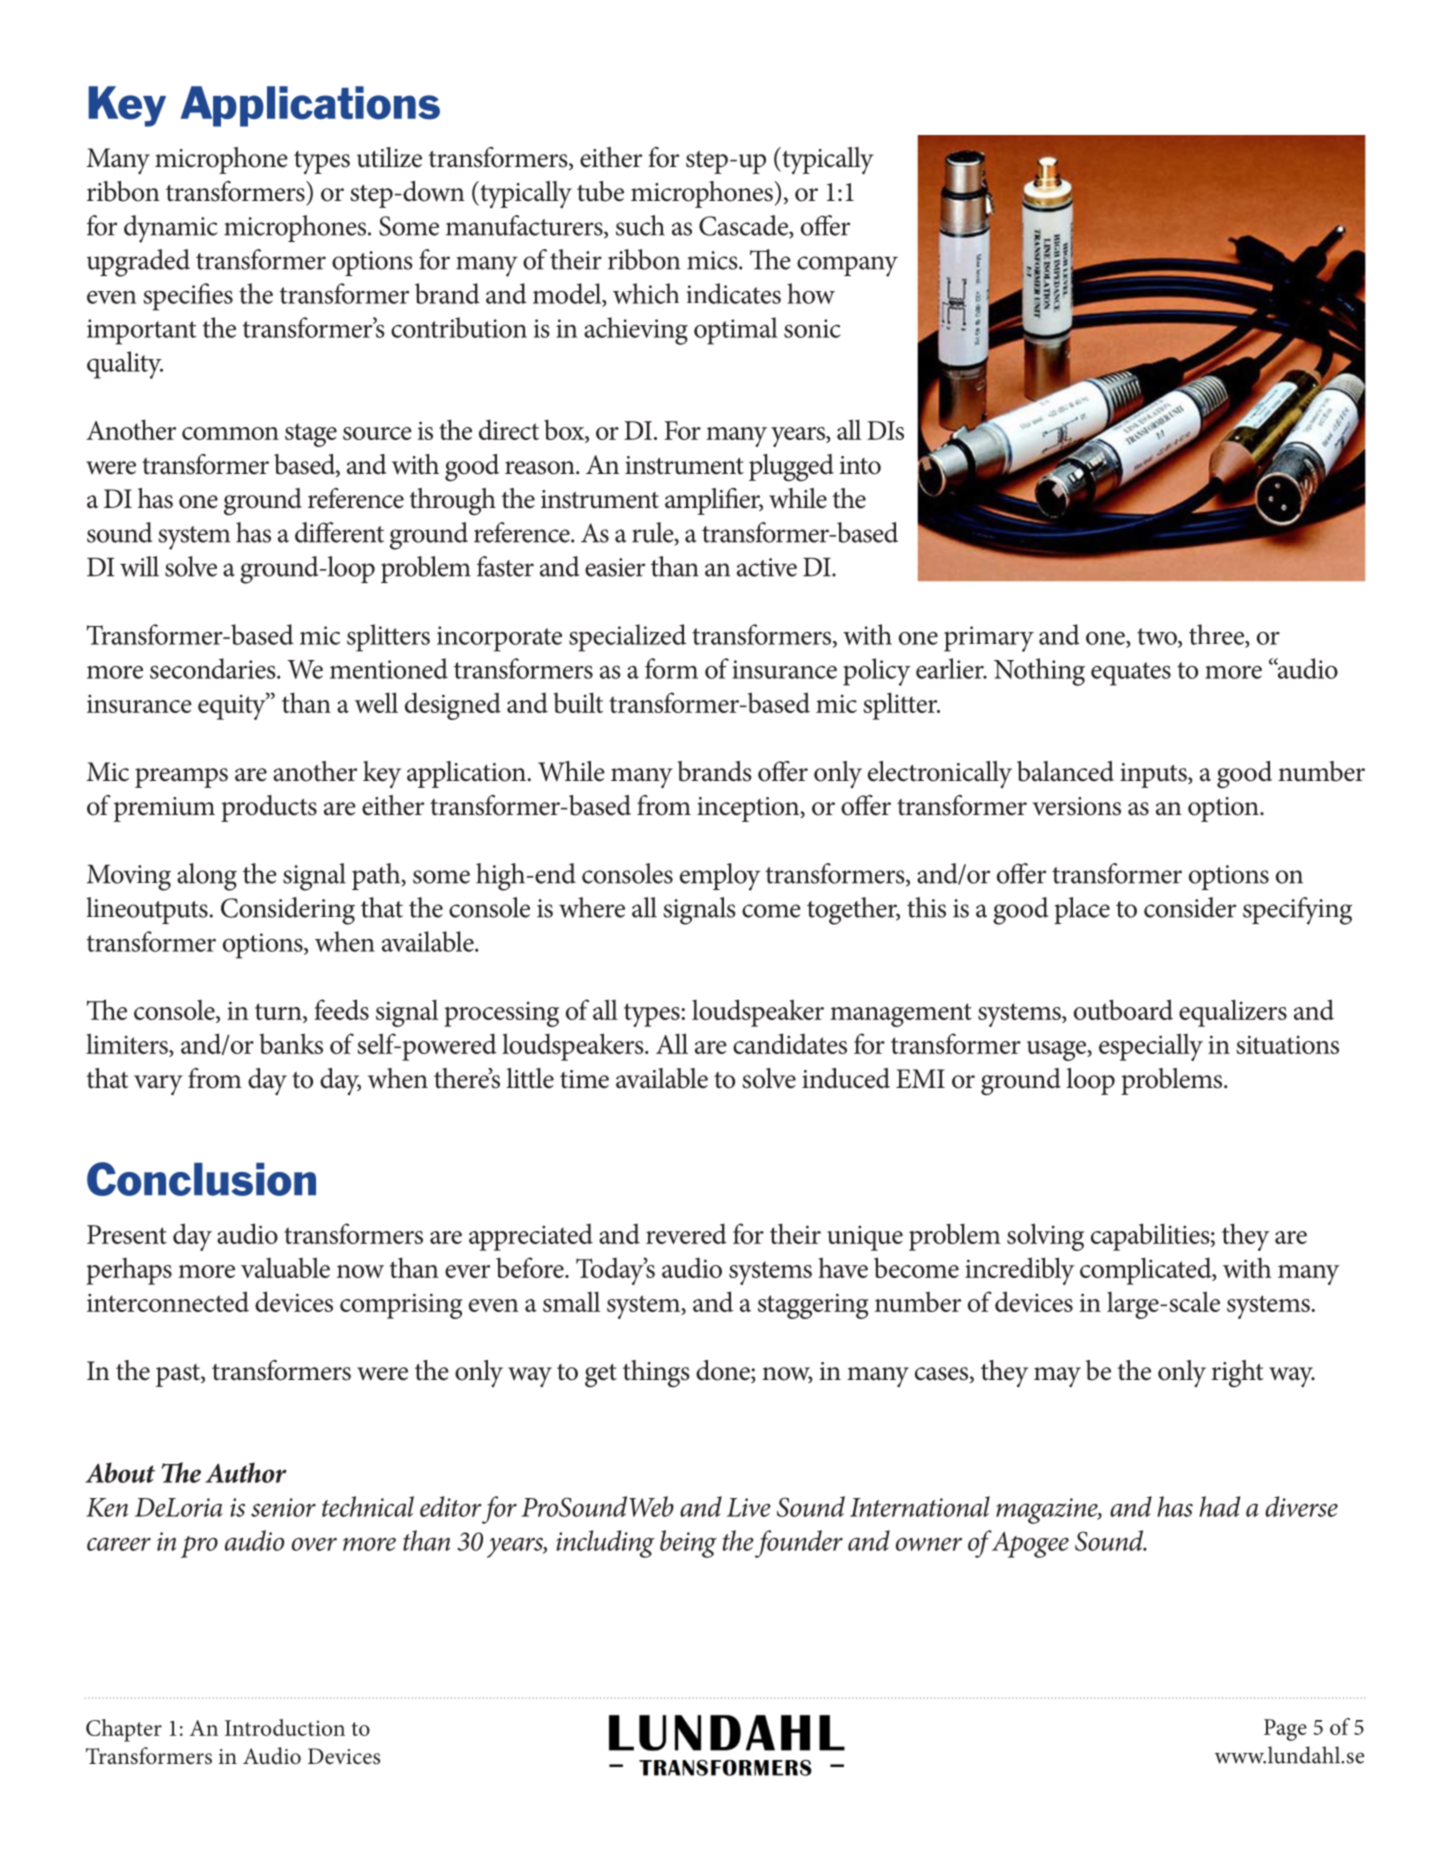  Describe the element at coordinates (749, 809) in the screenshot. I see `inception` at that location.
